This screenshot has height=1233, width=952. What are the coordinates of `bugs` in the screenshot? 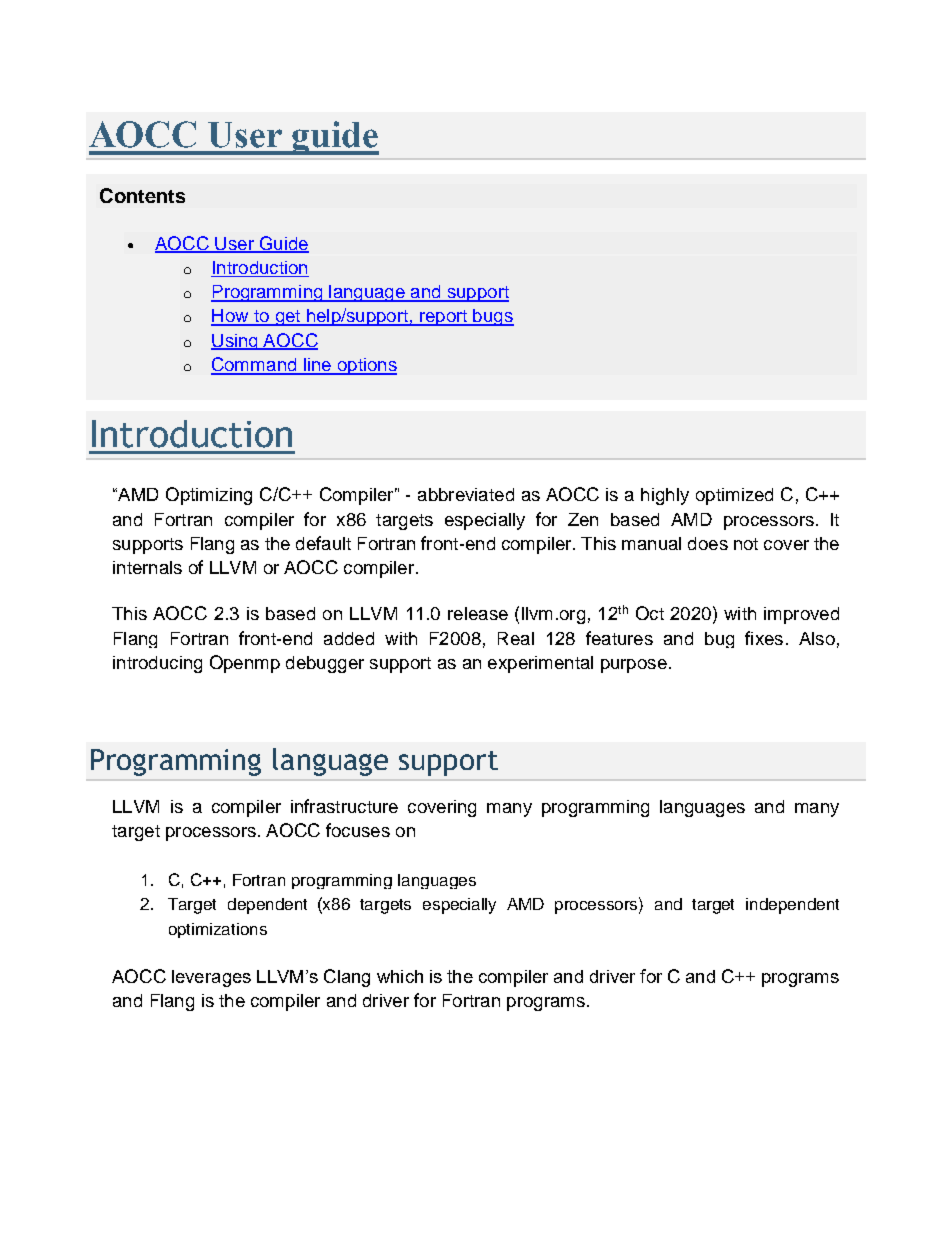 It's located at (492, 317).
